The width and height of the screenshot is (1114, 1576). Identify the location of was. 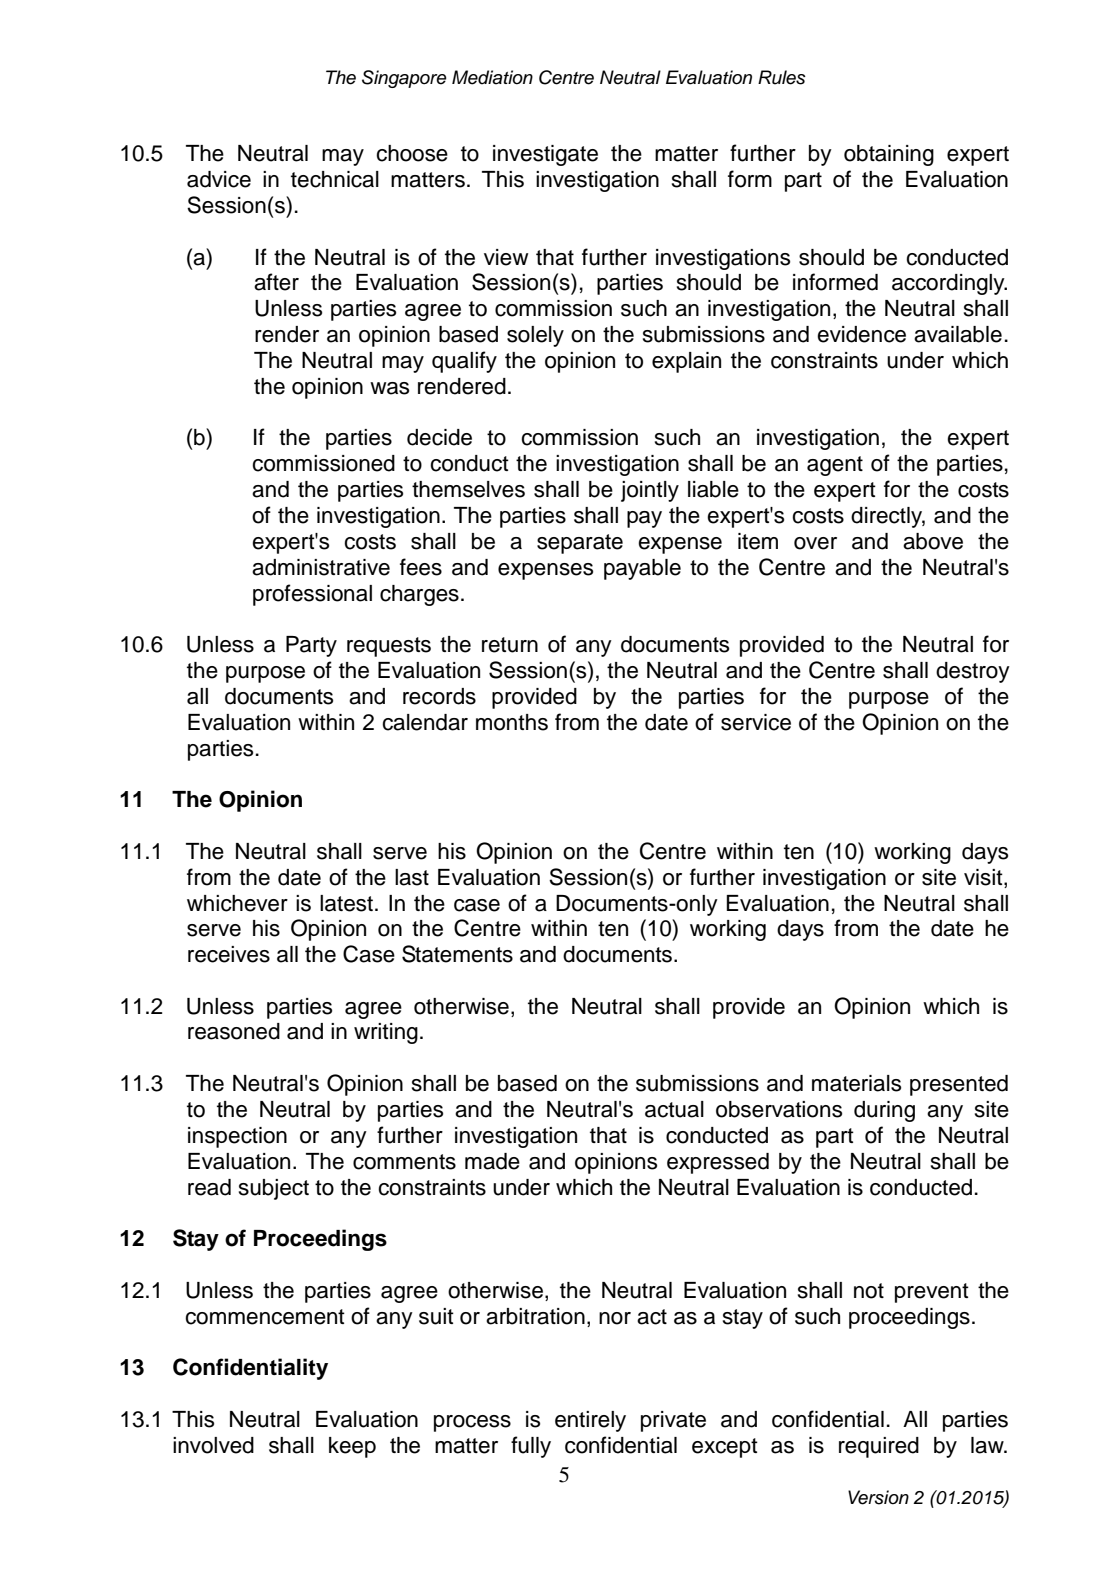
(389, 388).
